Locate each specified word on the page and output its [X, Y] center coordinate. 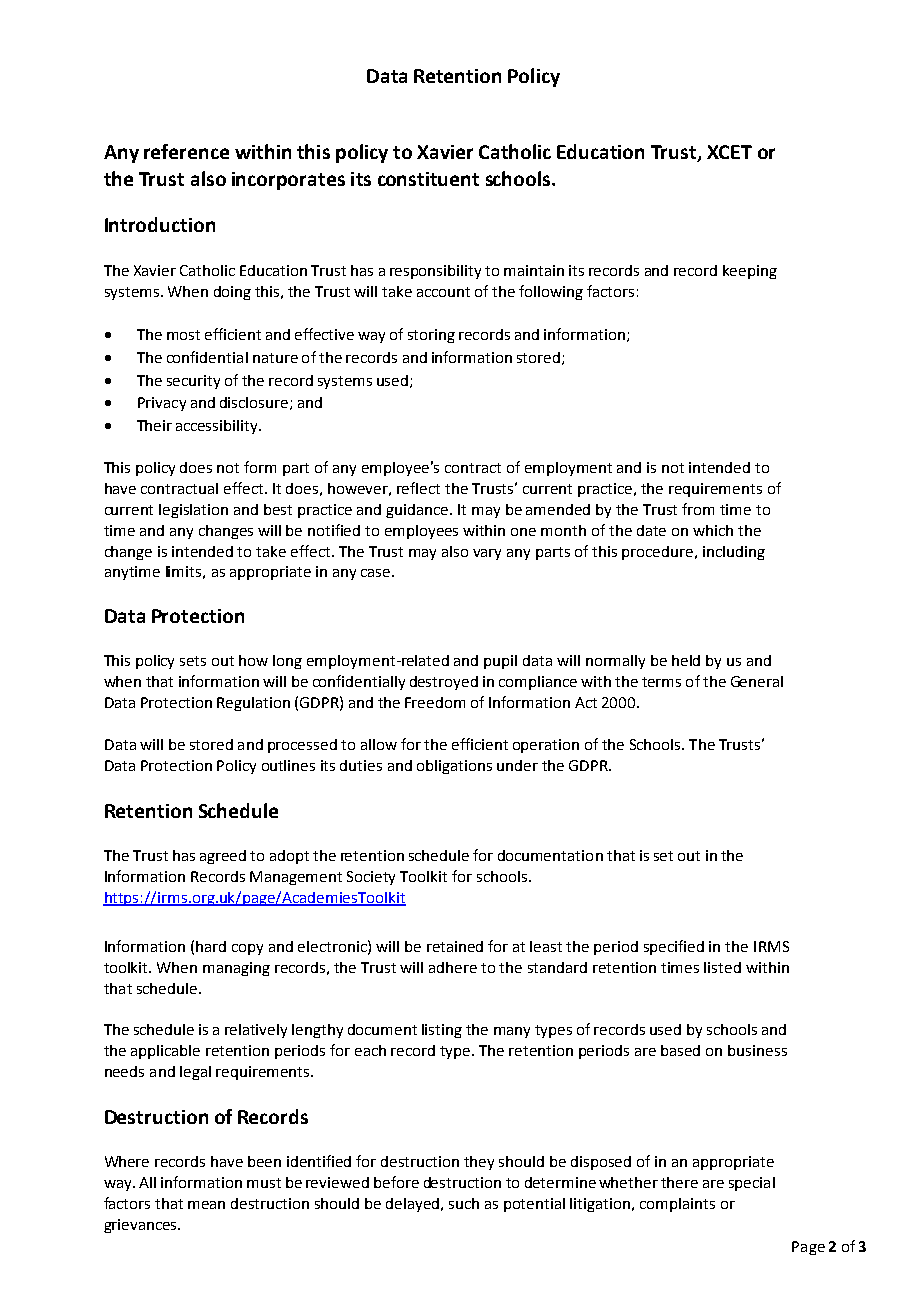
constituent [428, 179]
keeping [750, 272]
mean [206, 1205]
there [679, 1182]
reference [186, 151]
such [464, 1203]
